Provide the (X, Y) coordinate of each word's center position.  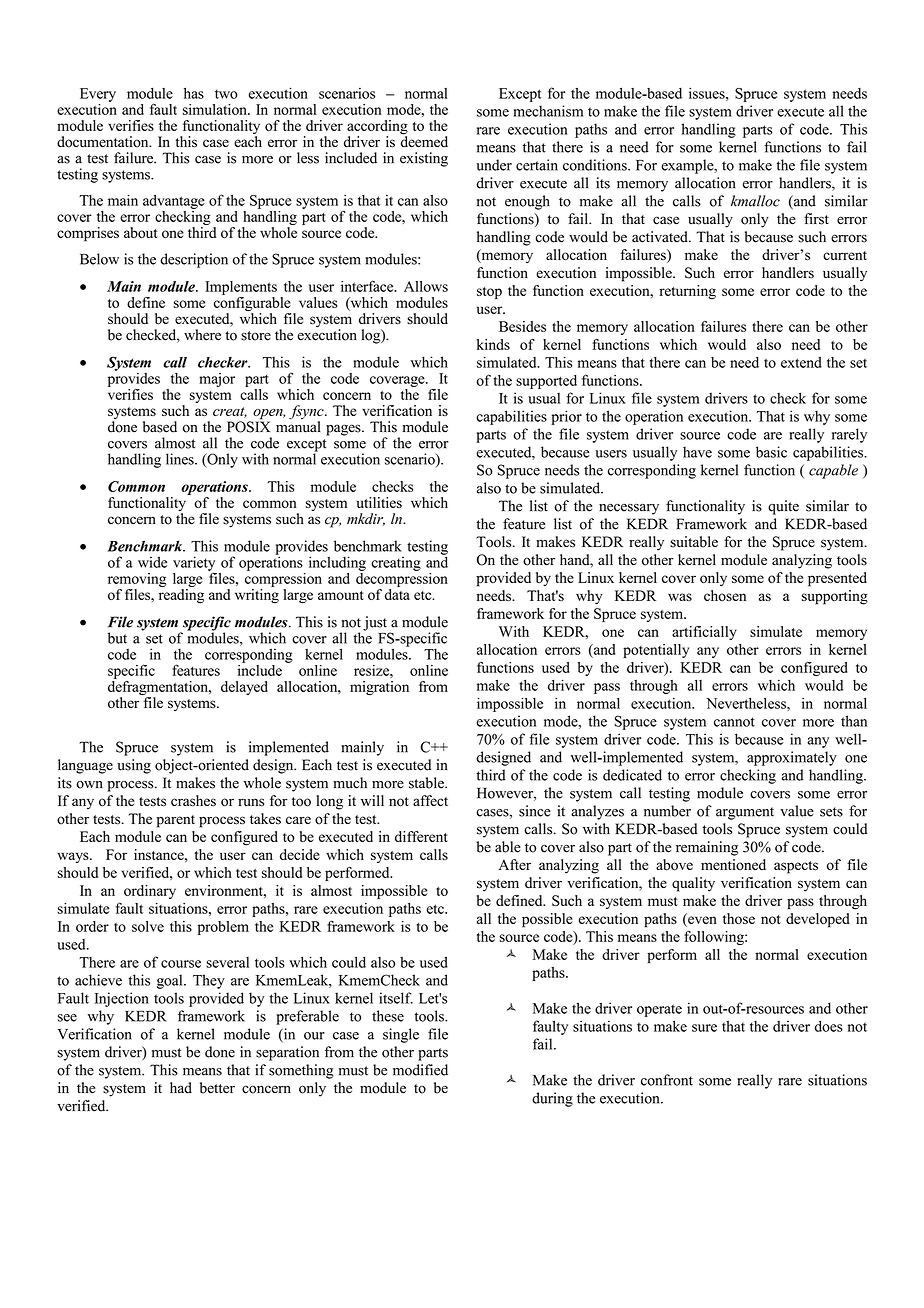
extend (801, 362)
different (421, 836)
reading (181, 596)
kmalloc (755, 201)
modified (420, 1070)
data (397, 594)
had (181, 1088)
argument (745, 813)
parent (176, 821)
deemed (424, 141)
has (194, 93)
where (202, 335)
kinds (493, 344)
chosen (725, 595)
